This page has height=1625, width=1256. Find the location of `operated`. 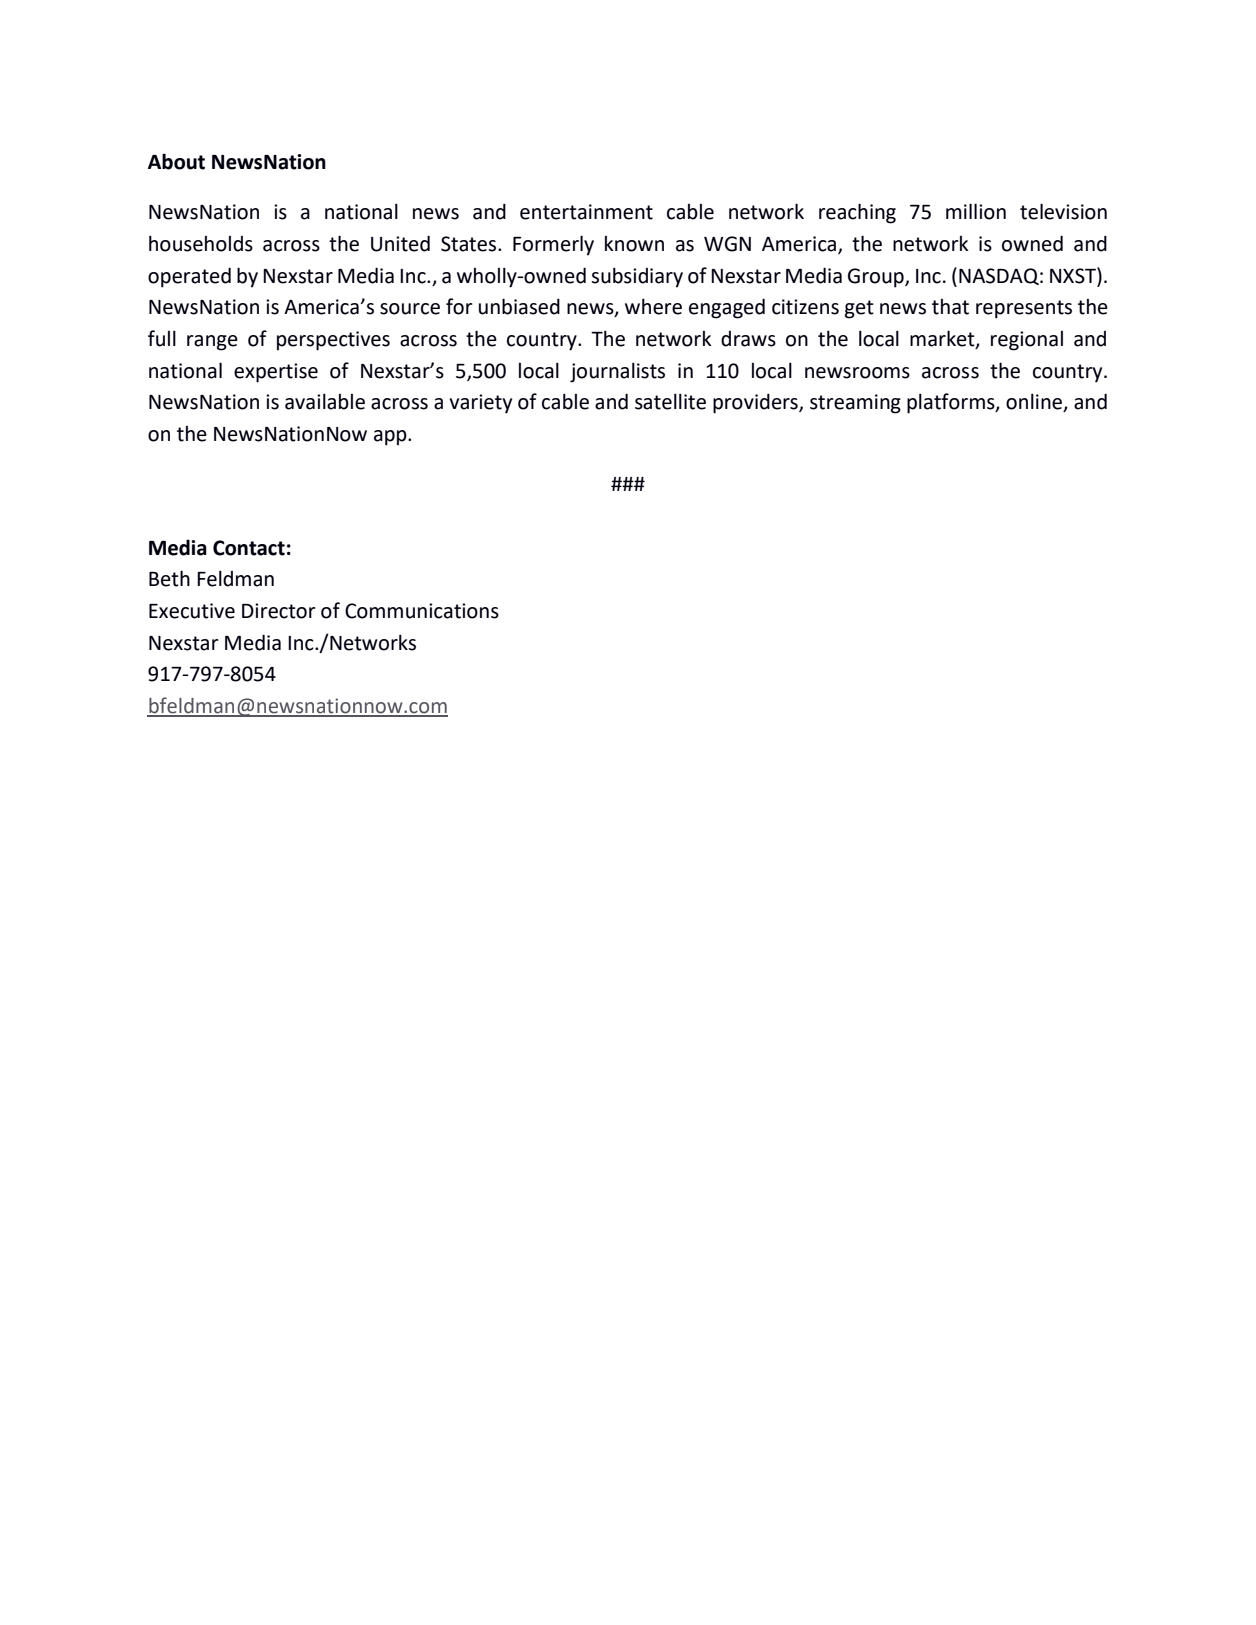

operated is located at coordinates (189, 277).
